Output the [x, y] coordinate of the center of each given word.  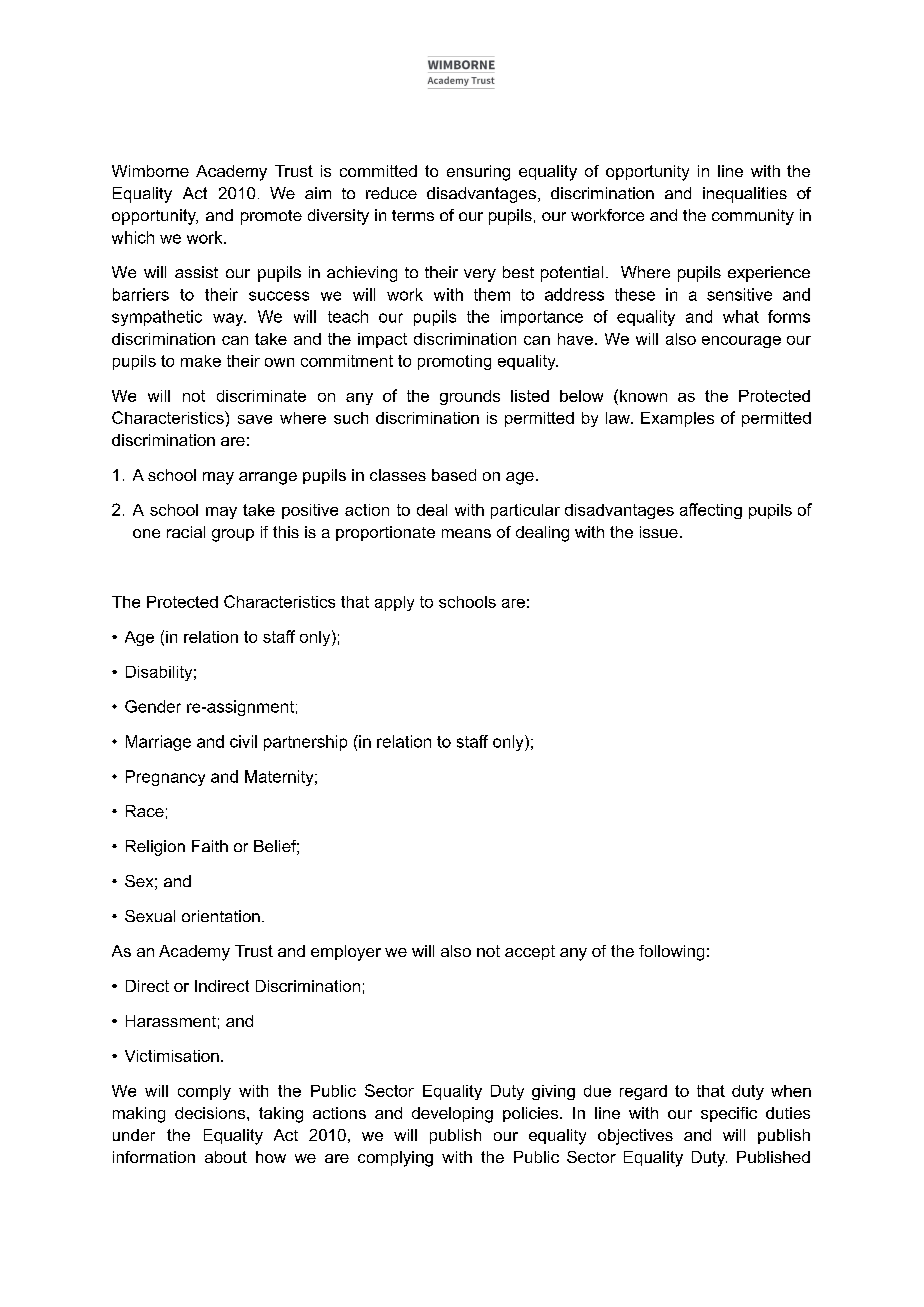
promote [271, 217]
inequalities [745, 195]
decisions [211, 1113]
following [671, 953]
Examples [677, 419]
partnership [305, 743]
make [201, 361]
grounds [470, 397]
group [233, 535]
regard [643, 1092]
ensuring [478, 173]
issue [659, 532]
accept [530, 952]
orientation [221, 916]
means [466, 533]
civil [243, 741]
